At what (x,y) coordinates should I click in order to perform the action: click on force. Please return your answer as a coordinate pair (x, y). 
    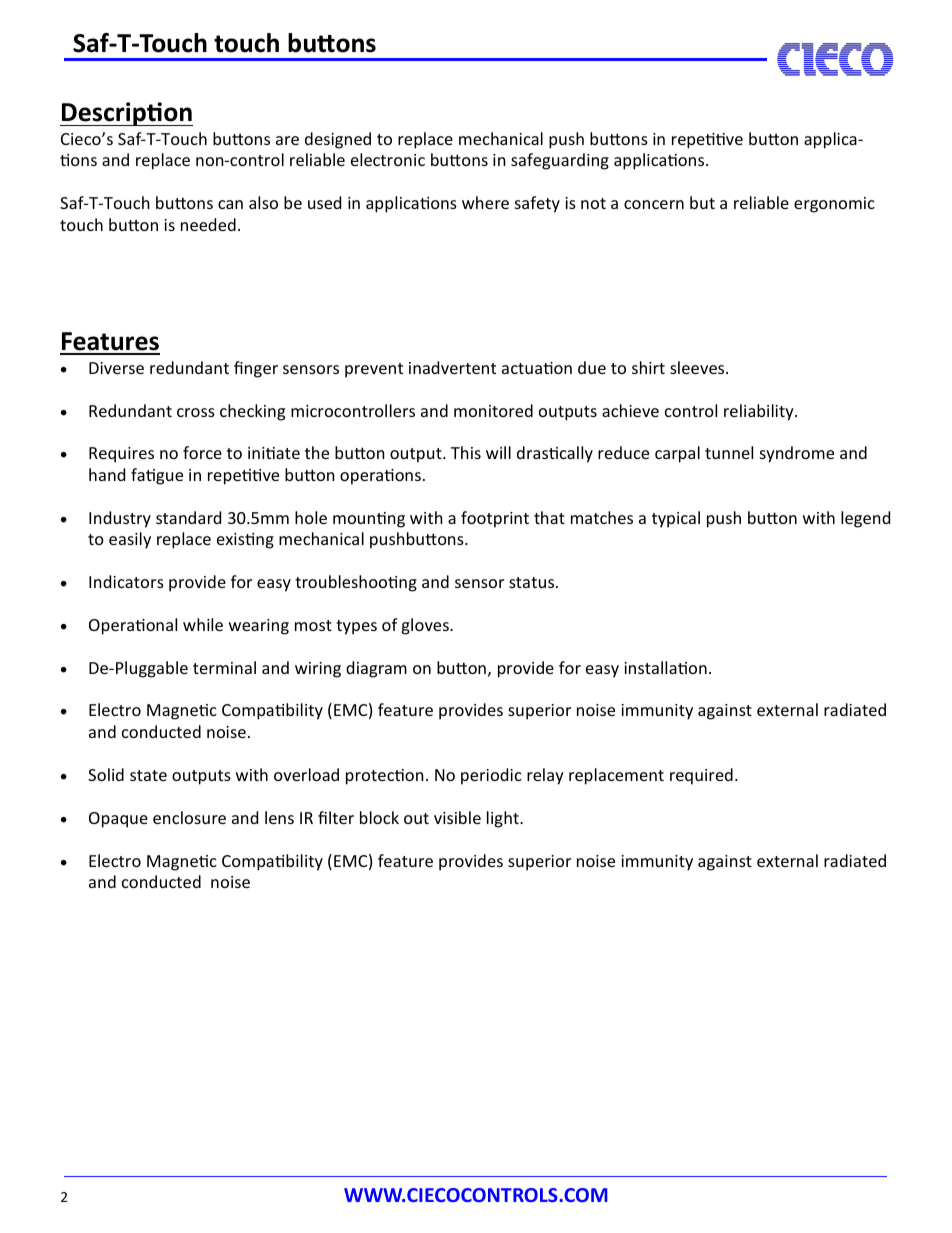
    Looking at the image, I should click on (202, 452).
